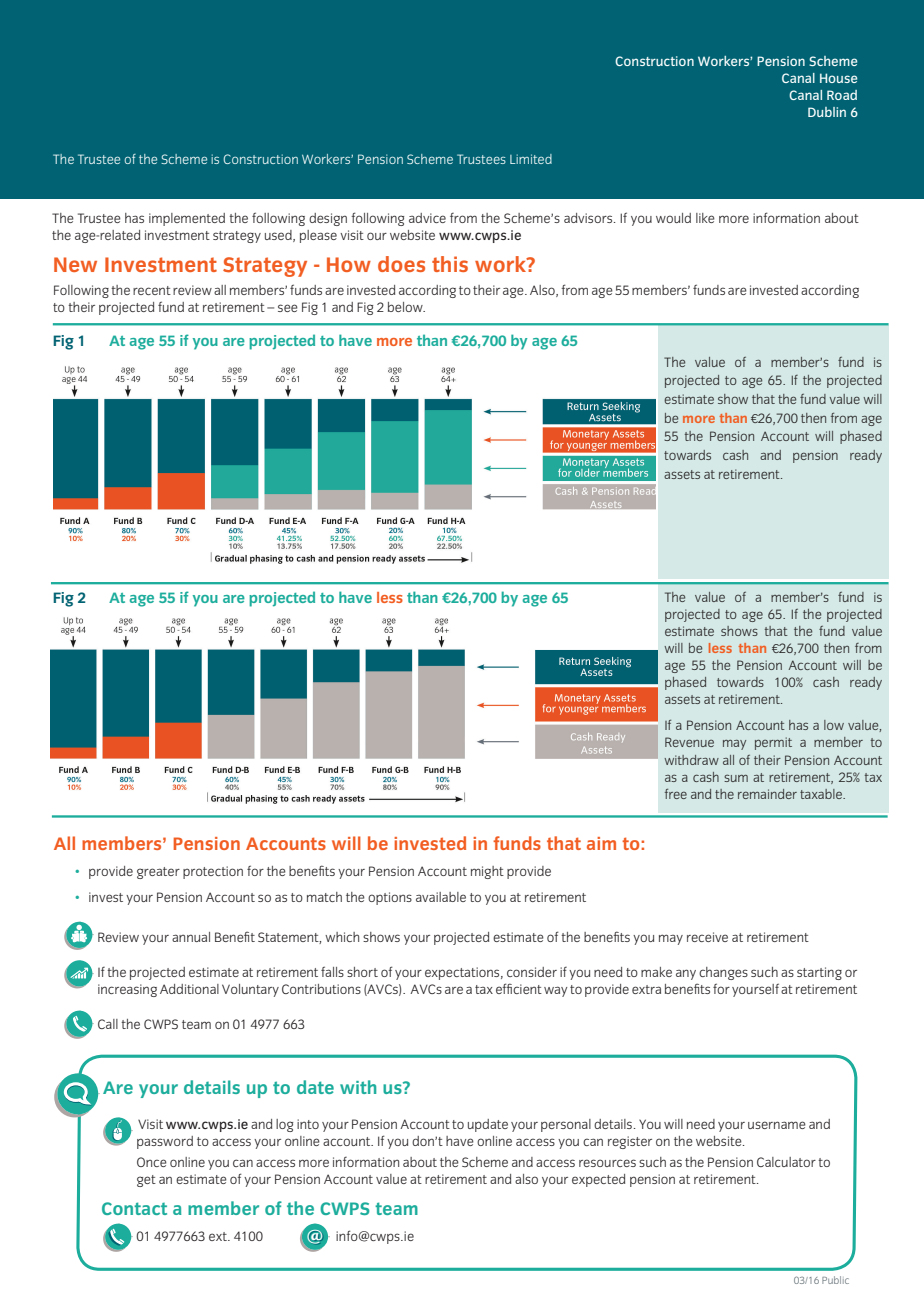 Image resolution: width=924 pixels, height=1308 pixels. What do you see at coordinates (152, 290) in the screenshot?
I see `recent` at bounding box center [152, 290].
